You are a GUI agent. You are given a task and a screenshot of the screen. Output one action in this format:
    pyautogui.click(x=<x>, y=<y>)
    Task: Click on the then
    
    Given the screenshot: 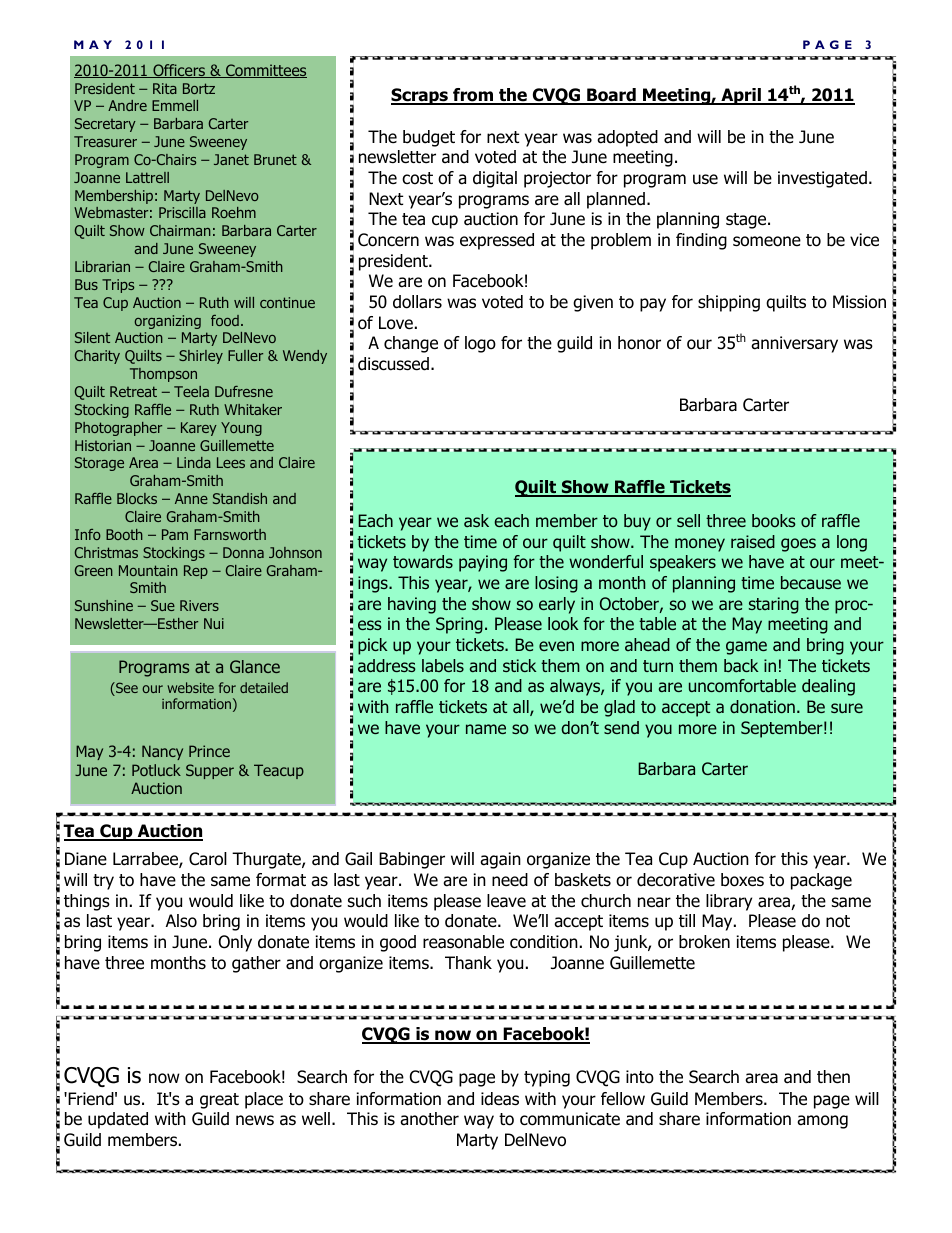 What is the action you would take?
    pyautogui.click(x=833, y=1077)
